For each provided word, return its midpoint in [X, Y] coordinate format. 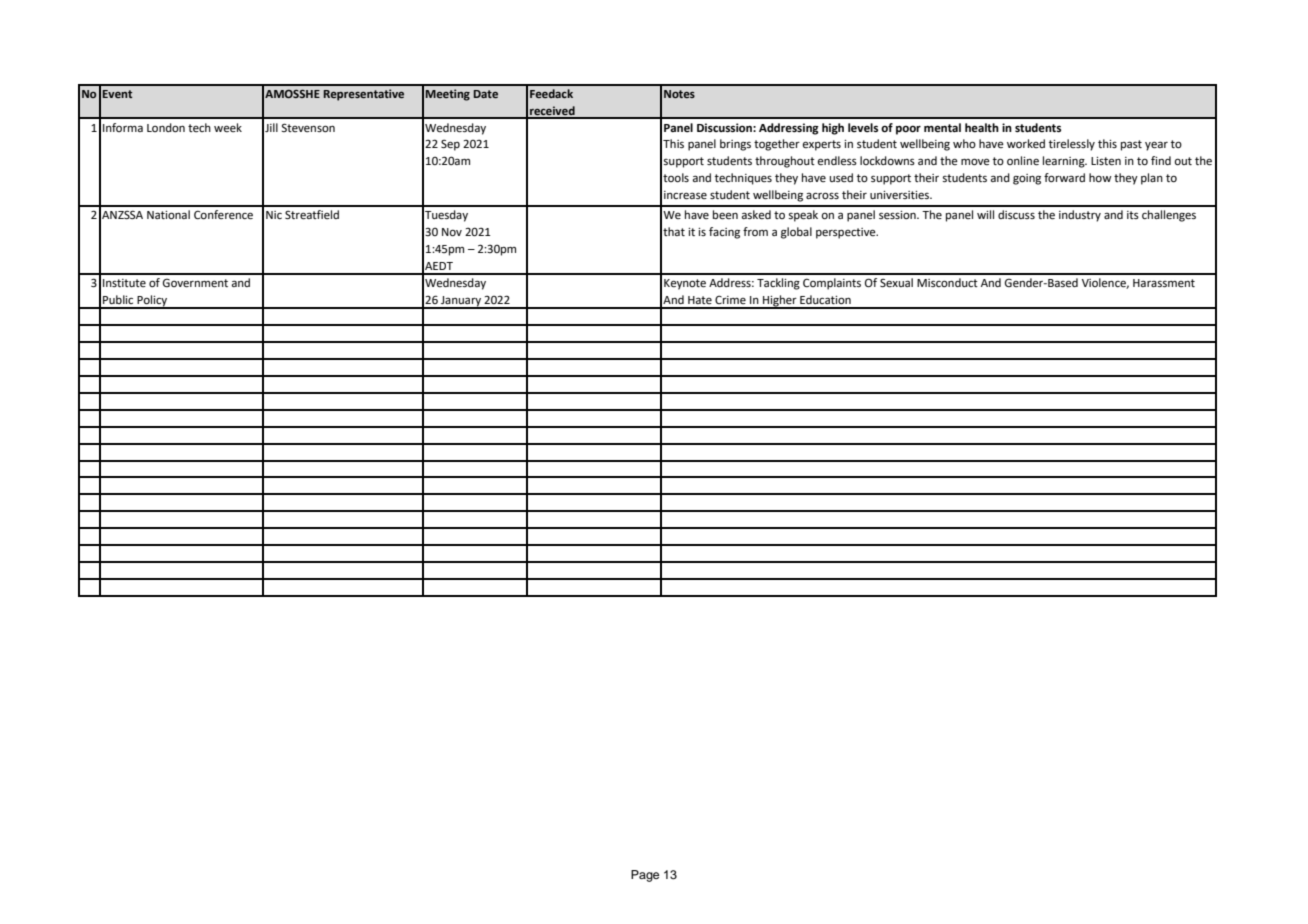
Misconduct [947, 283]
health [982, 128]
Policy [152, 302]
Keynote [685, 284]
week [228, 127]
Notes [679, 94]
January [461, 302]
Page [645, 876]
